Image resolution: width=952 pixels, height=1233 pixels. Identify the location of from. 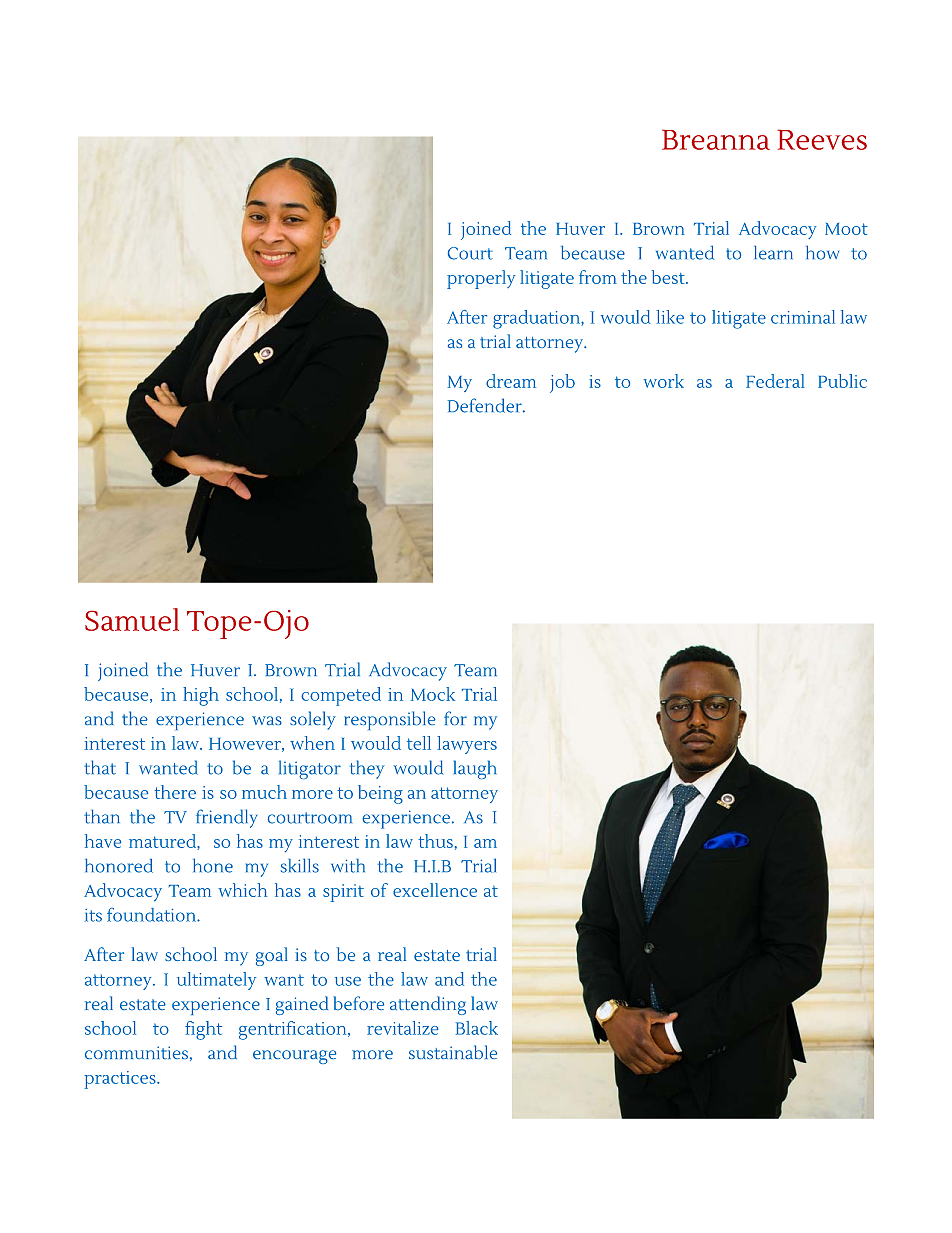
(598, 277).
